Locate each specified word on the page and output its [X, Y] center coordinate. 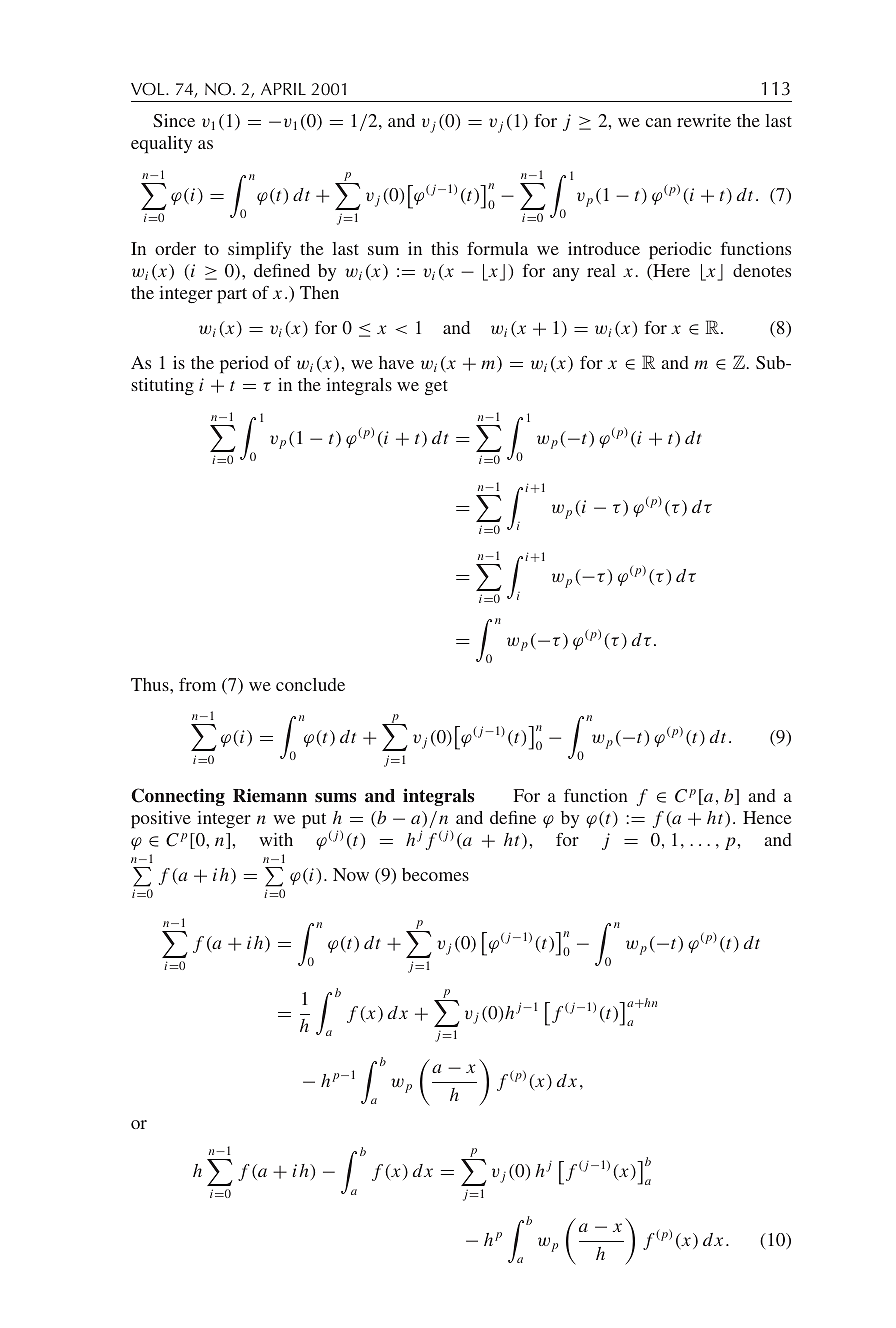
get [436, 387]
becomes [435, 874]
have [396, 362]
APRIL [283, 89]
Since [174, 120]
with [276, 839]
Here [670, 272]
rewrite [704, 120]
